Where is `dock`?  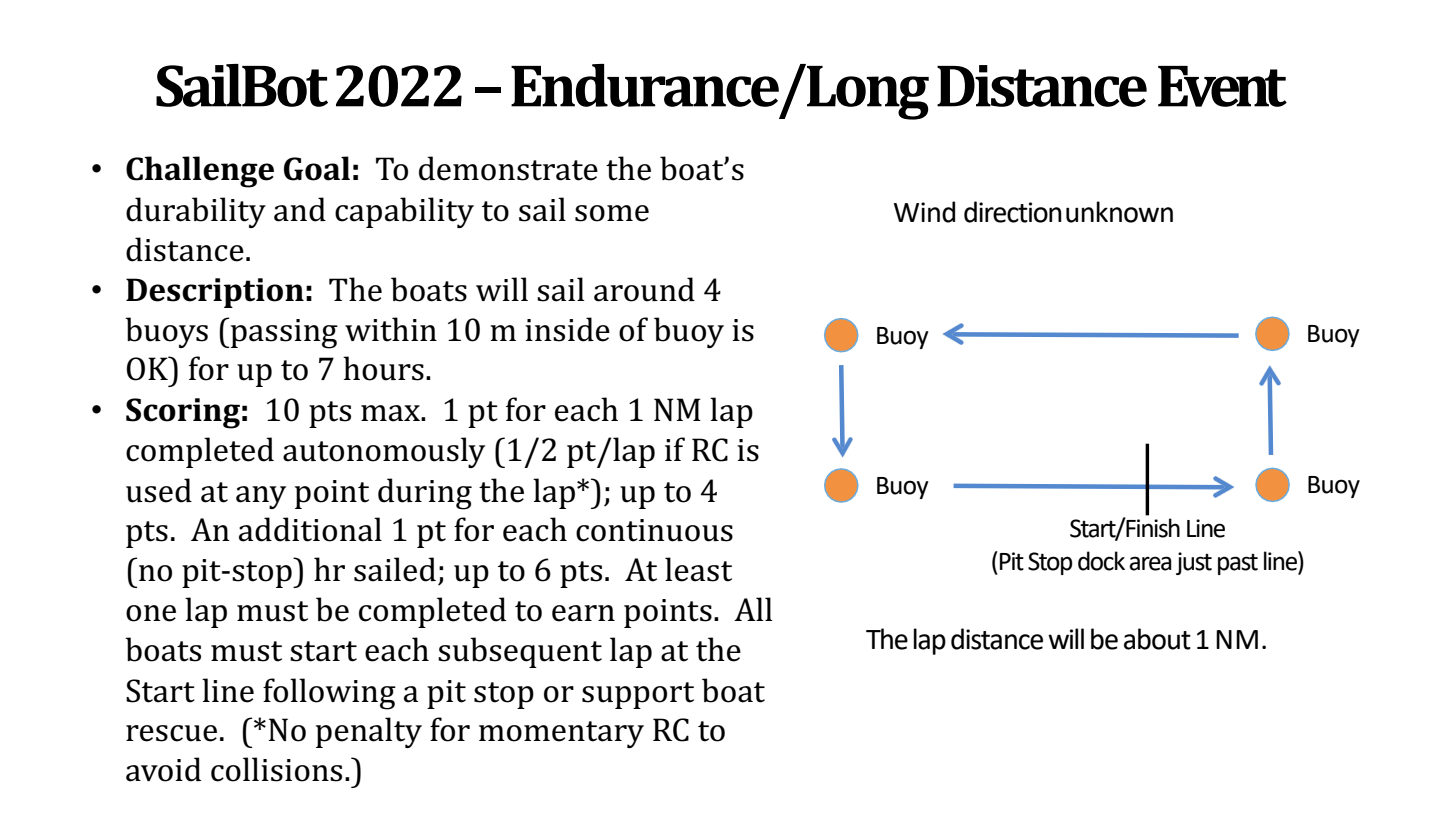
dock is located at coordinates (1101, 561).
